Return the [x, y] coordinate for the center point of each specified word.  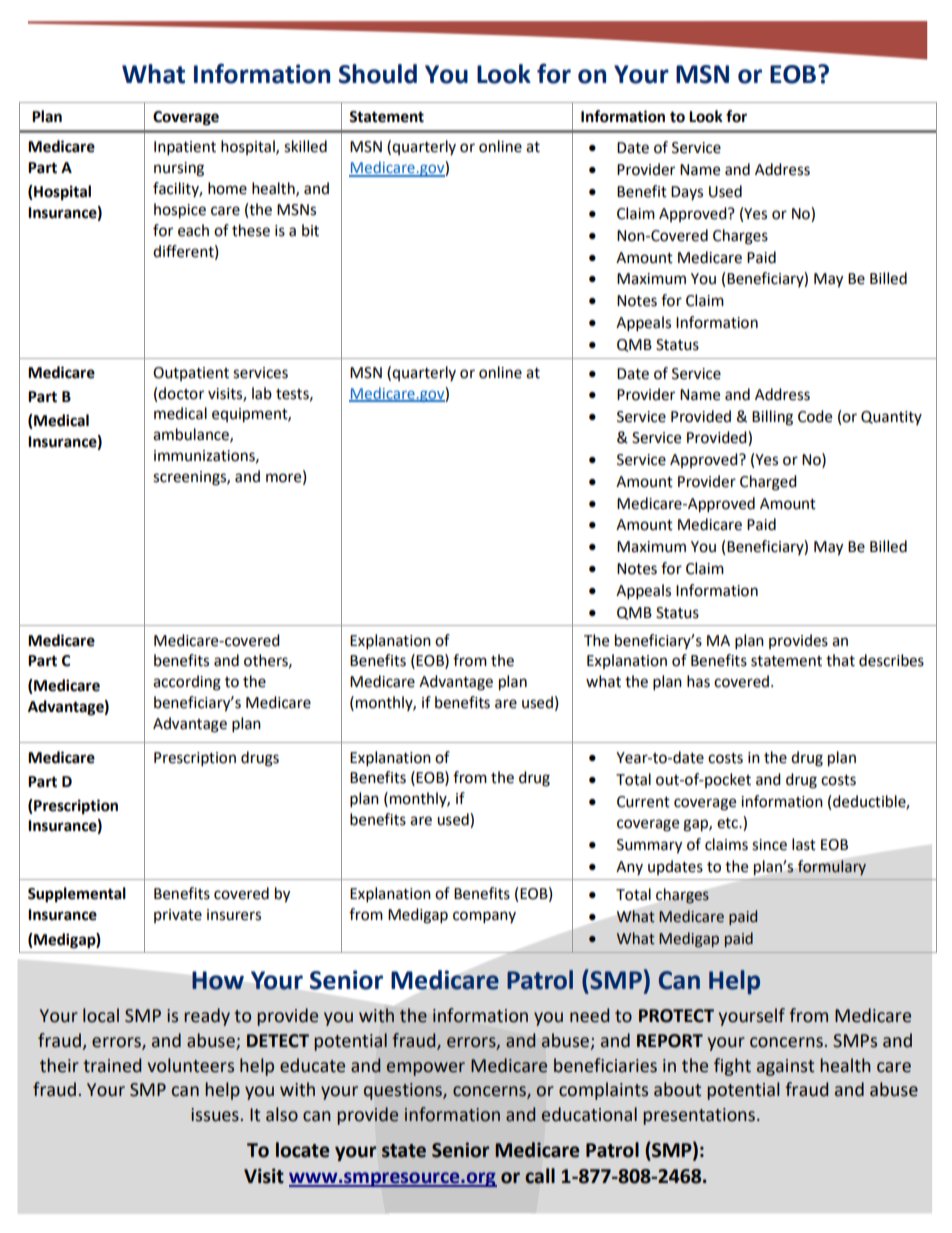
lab [262, 393]
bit [310, 230]
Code [815, 416]
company [484, 917]
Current [643, 802]
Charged [768, 483]
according [187, 683]
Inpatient [185, 148]
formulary [832, 867]
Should [378, 74]
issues [215, 1115]
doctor [181, 393]
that [840, 660]
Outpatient [191, 374]
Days [687, 193]
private [178, 916]
